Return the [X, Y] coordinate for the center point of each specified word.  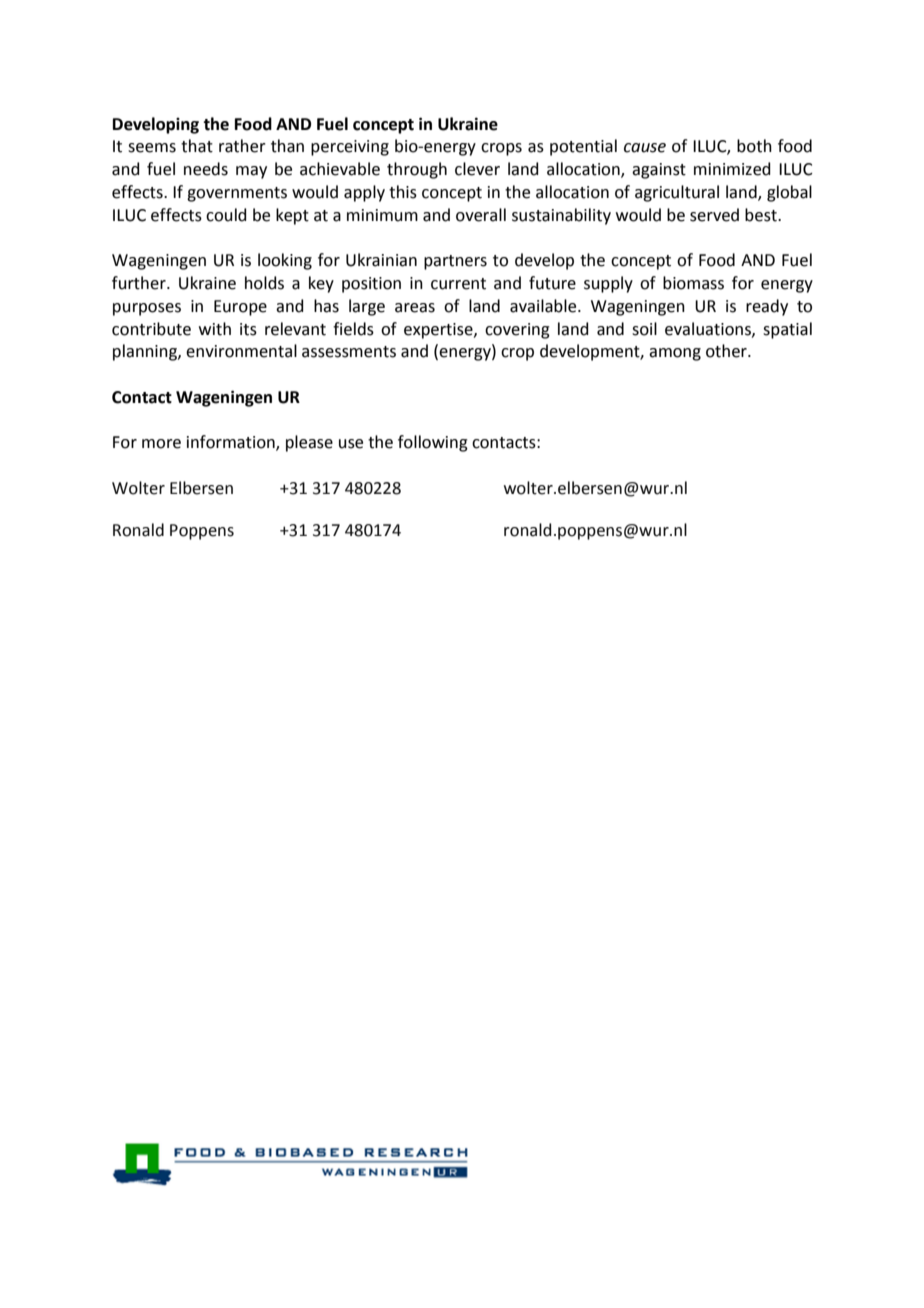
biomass [693, 283]
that [197, 146]
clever [477, 169]
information [232, 443]
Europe [240, 308]
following [433, 443]
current [458, 284]
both [754, 146]
